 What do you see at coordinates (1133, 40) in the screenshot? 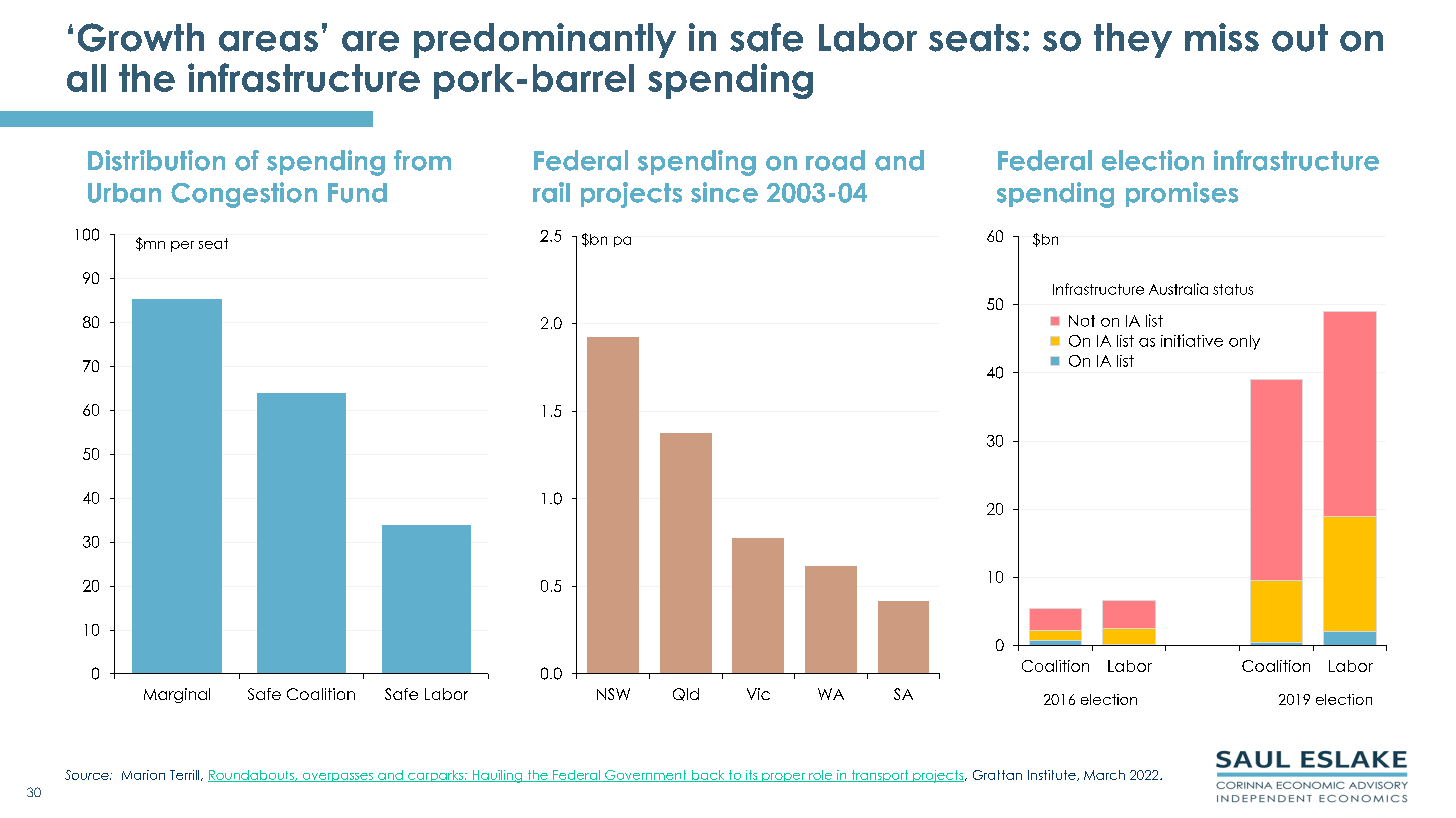
I see `they` at bounding box center [1133, 40].
